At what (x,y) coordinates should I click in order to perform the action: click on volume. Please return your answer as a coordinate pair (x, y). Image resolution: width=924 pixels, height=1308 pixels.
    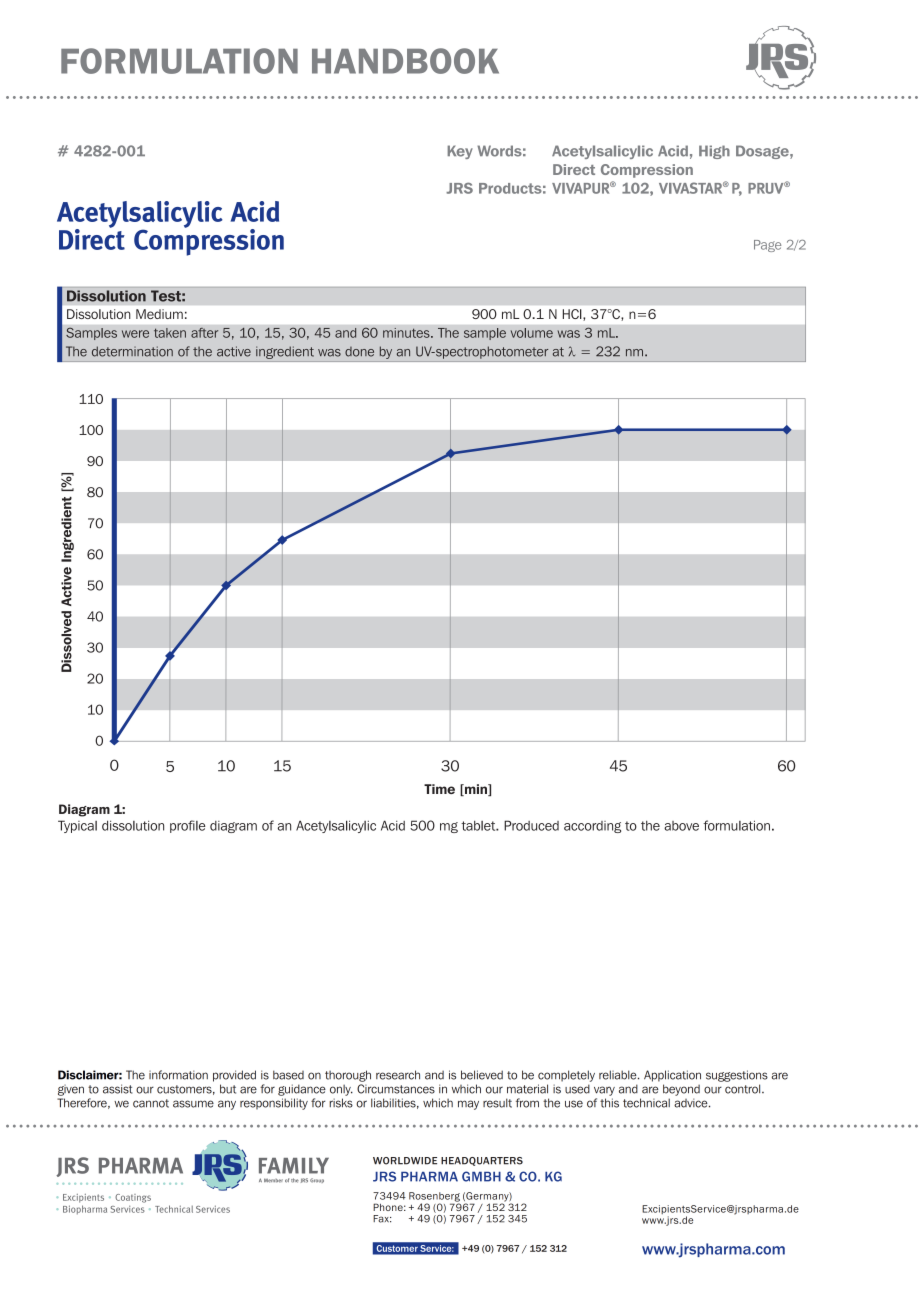
    Looking at the image, I should click on (531, 333).
